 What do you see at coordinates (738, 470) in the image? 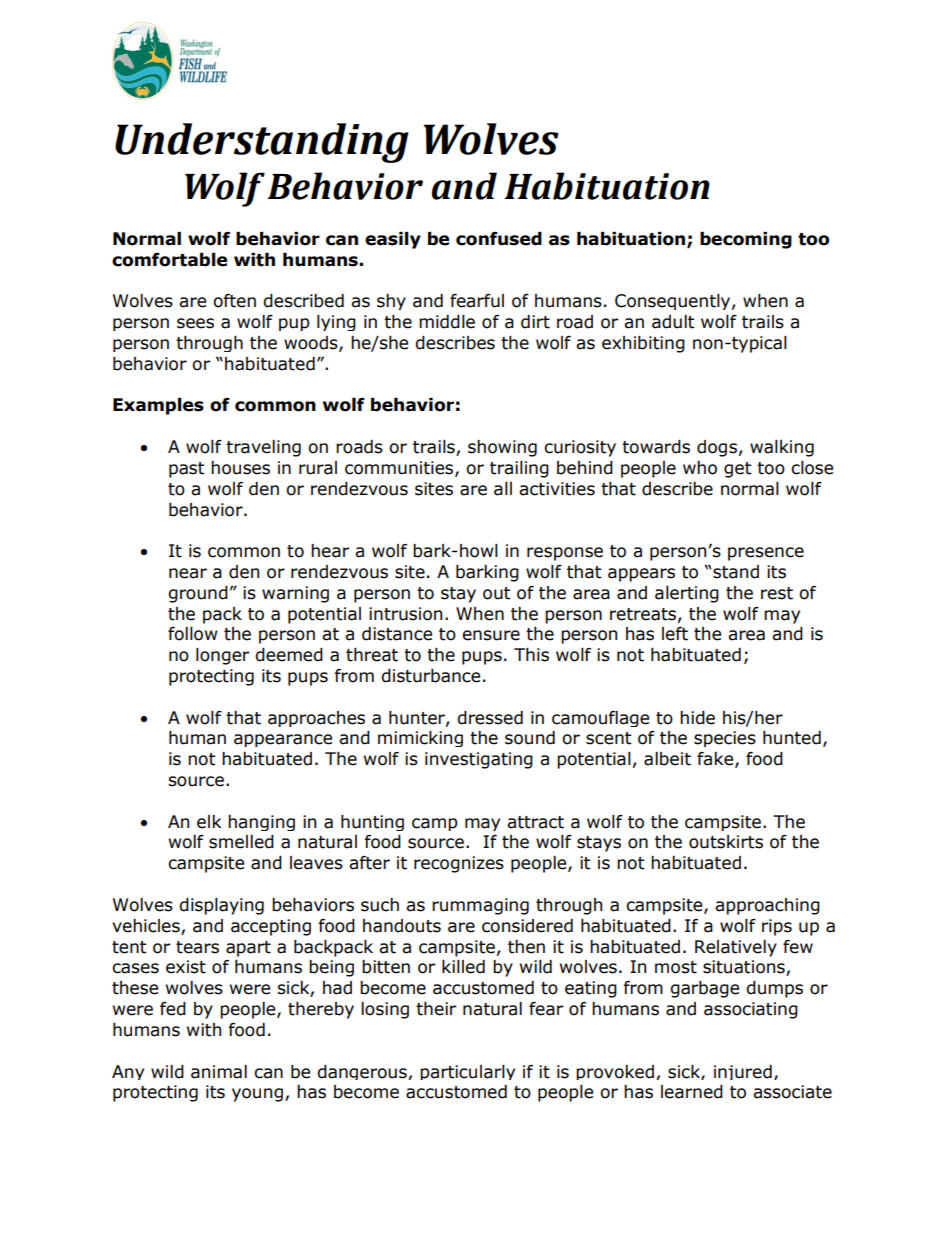
I see `get` at bounding box center [738, 470].
